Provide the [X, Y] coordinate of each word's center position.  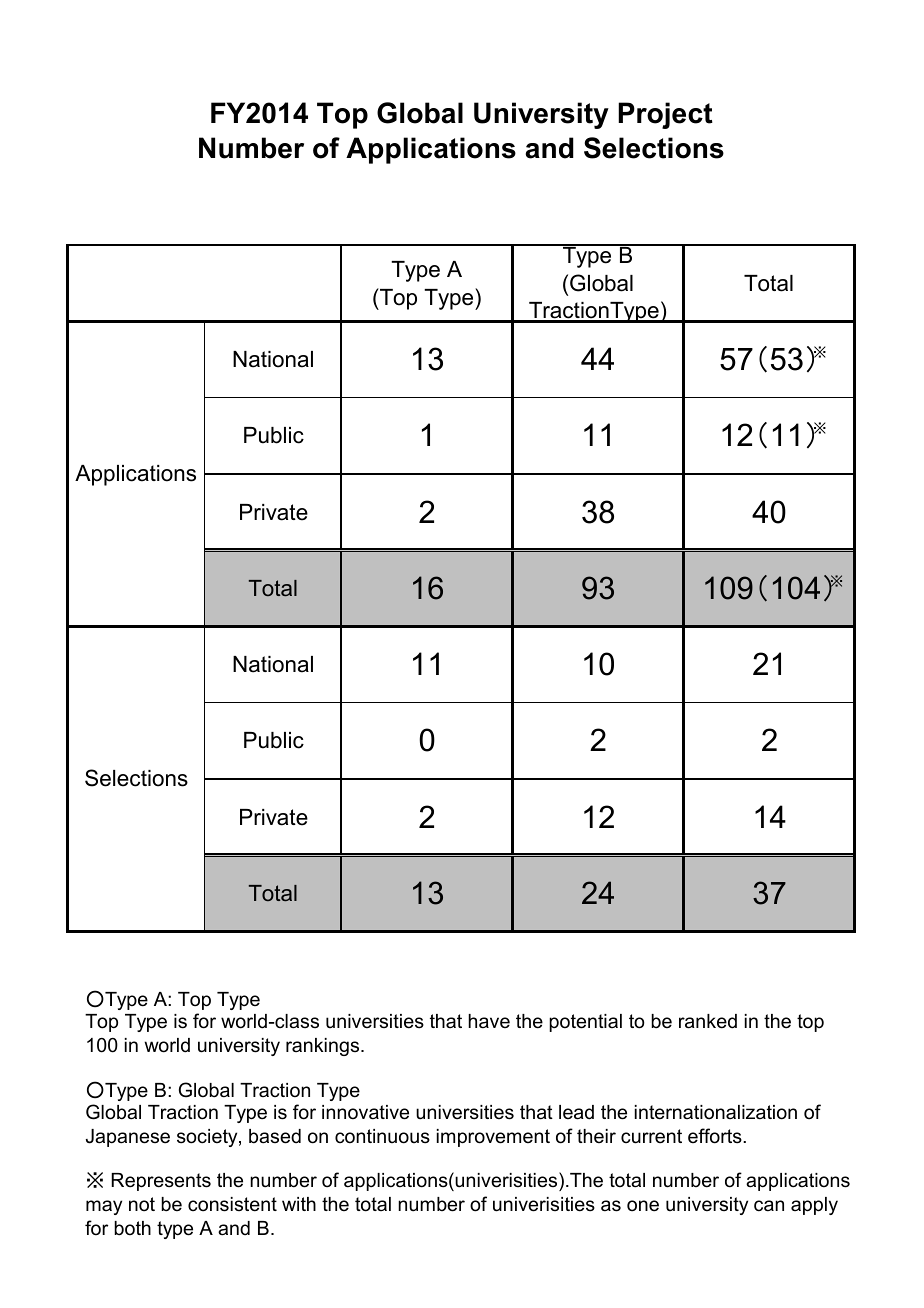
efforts [716, 1136]
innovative [365, 1112]
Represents [161, 1182]
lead [576, 1112]
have [489, 1021]
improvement [493, 1138]
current [651, 1136]
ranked [708, 1021]
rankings [324, 1047]
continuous [382, 1136]
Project [665, 115]
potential [585, 1023]
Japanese [128, 1138]
